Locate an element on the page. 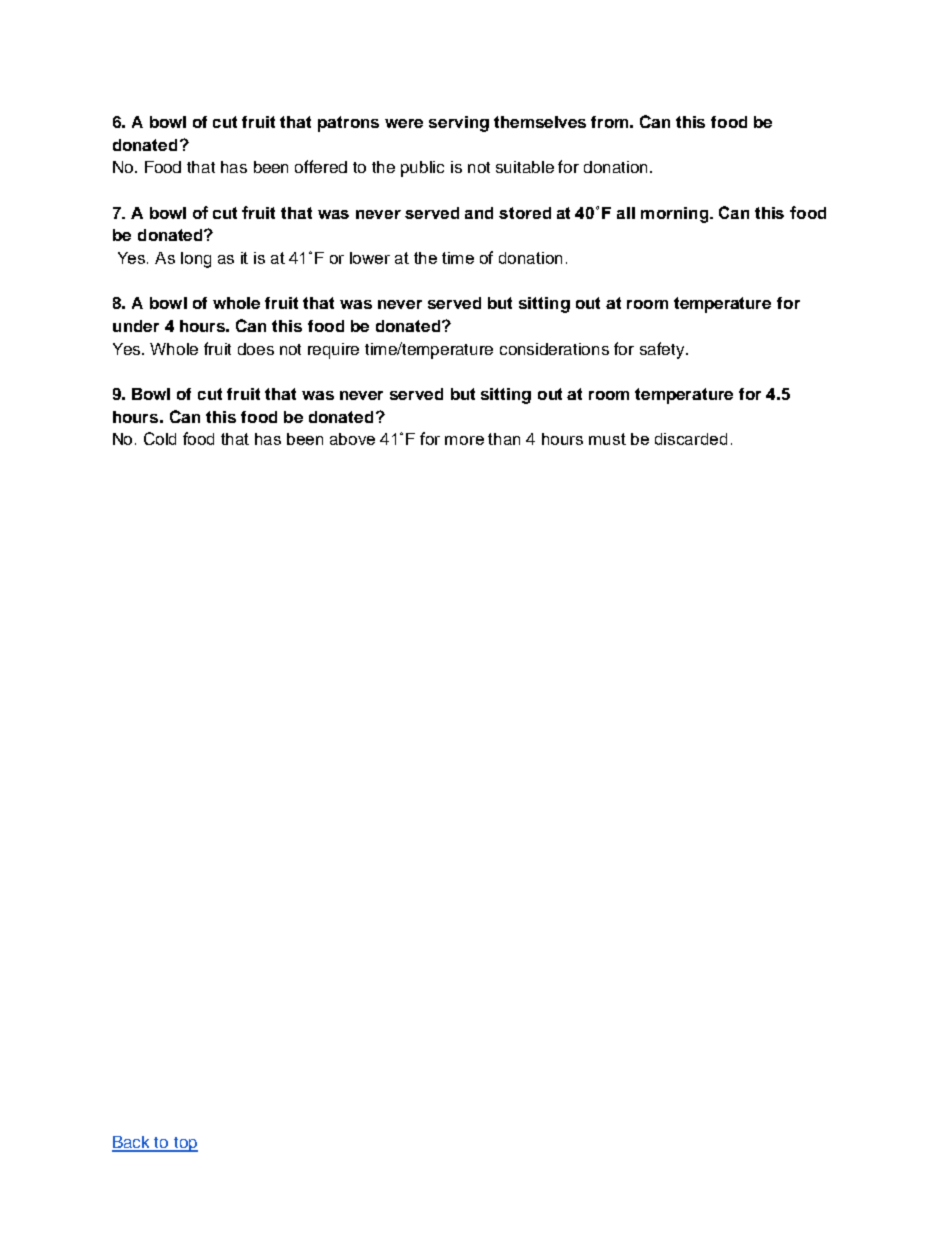  must is located at coordinates (607, 439).
